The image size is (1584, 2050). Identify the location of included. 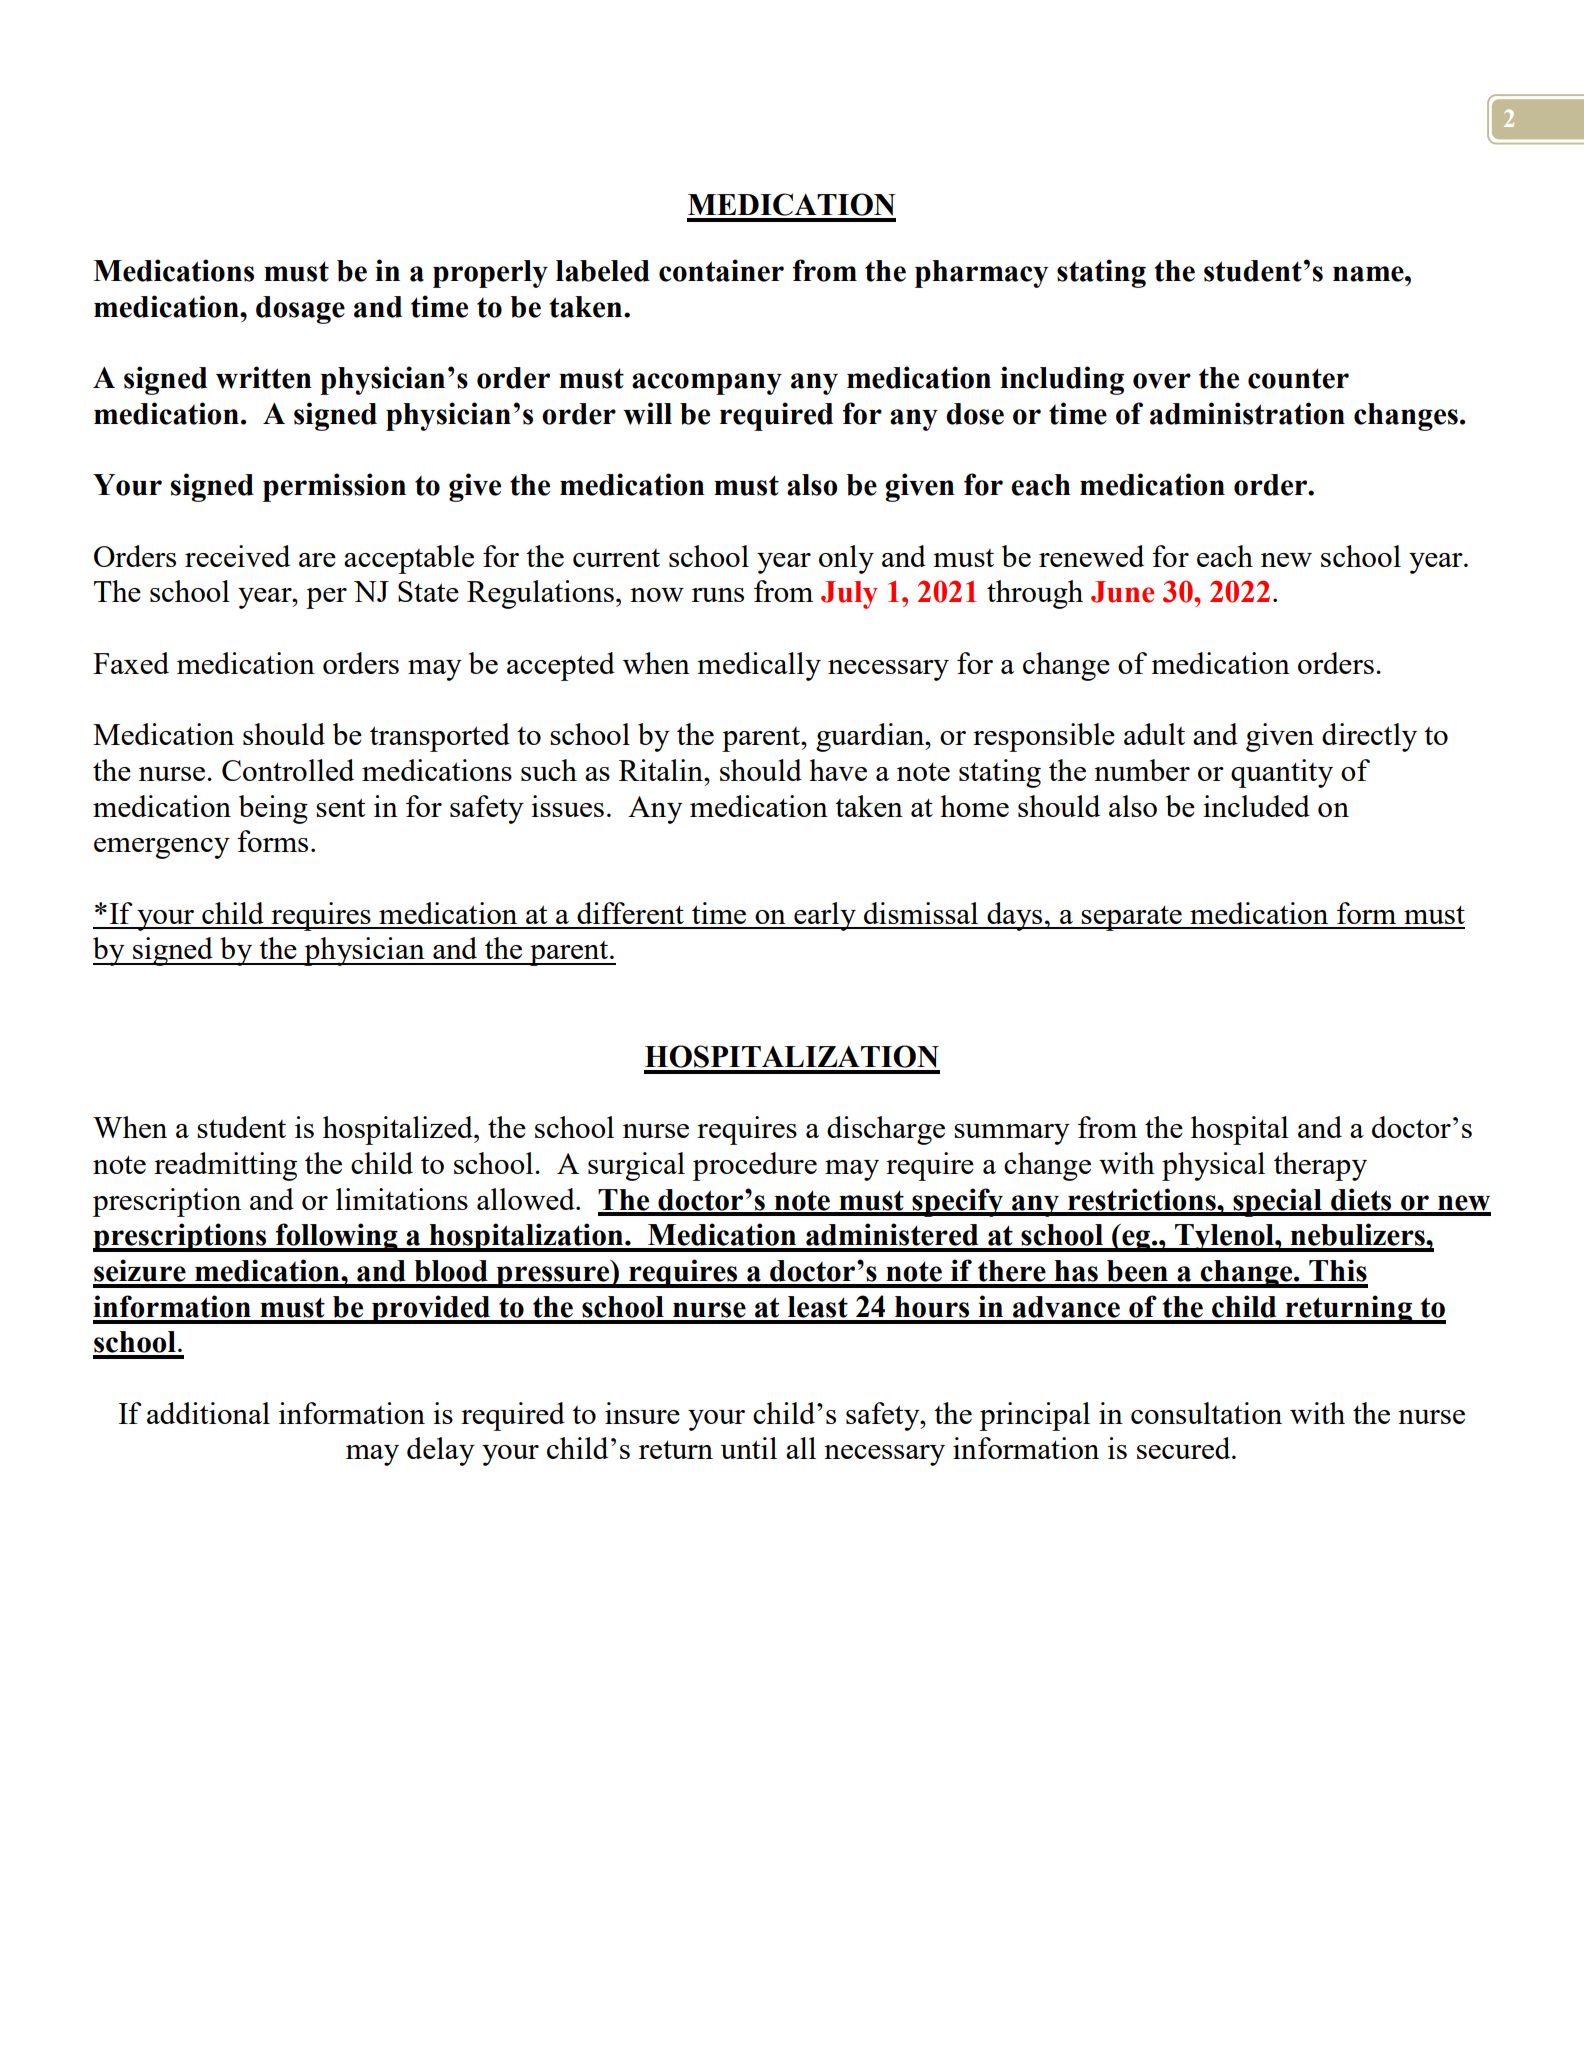
(1256, 806).
